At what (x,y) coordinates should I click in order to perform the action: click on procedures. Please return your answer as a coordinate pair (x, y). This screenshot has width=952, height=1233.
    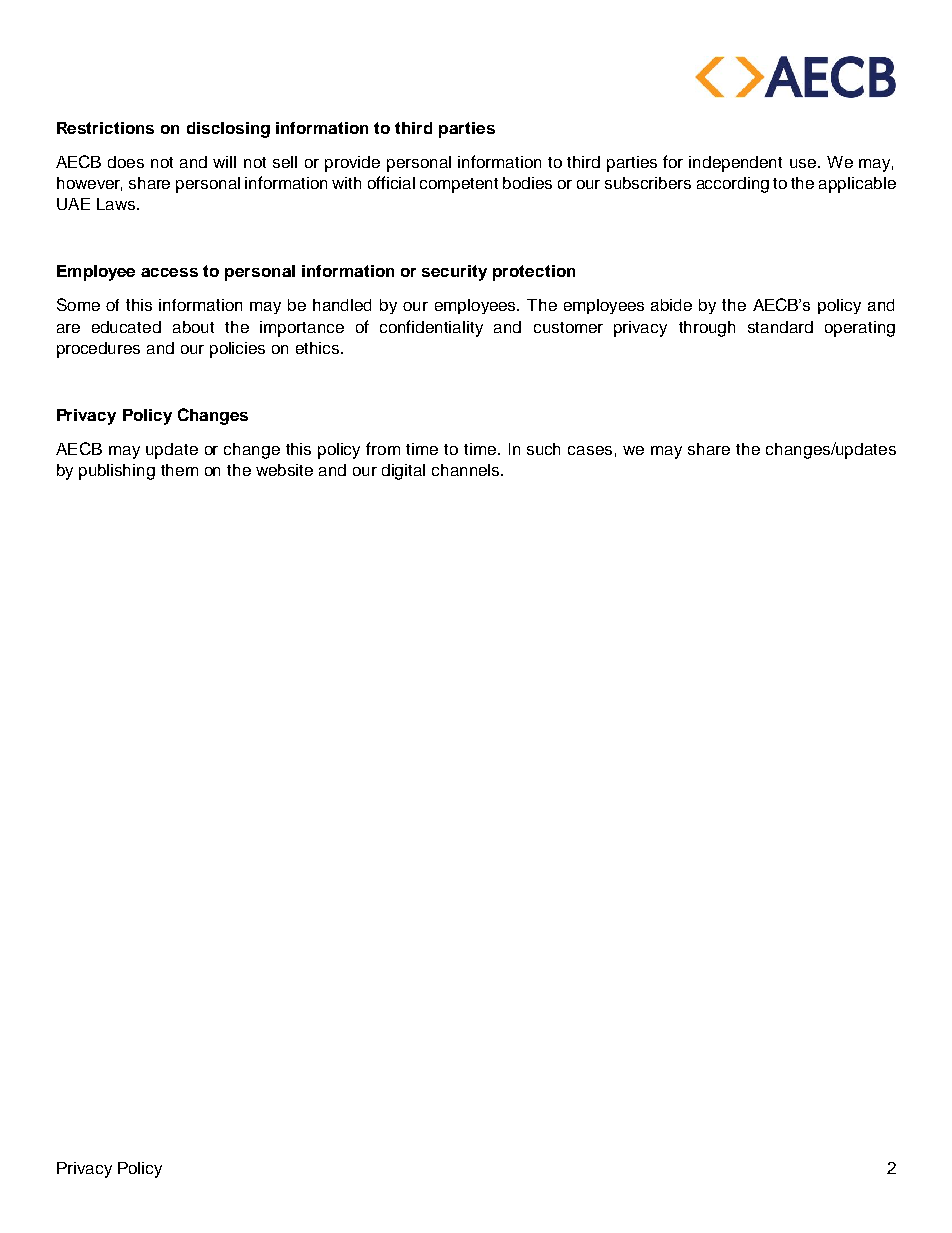
    Looking at the image, I should click on (98, 350).
